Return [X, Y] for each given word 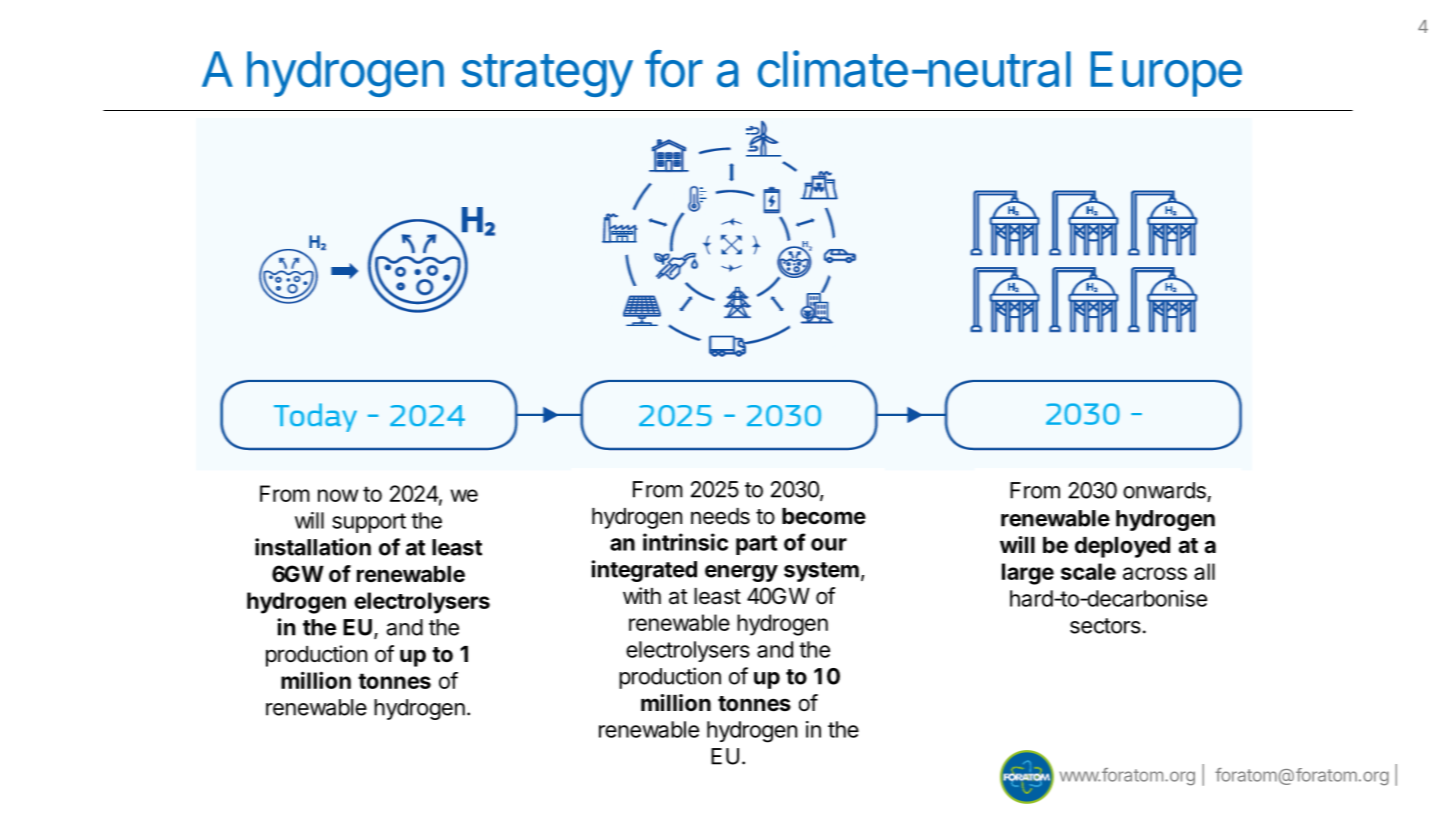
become [824, 516]
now [338, 495]
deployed [1122, 547]
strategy [547, 75]
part [756, 545]
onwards [1164, 490]
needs [720, 516]
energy [741, 573]
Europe [1166, 74]
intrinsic [685, 542]
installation [313, 547]
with [642, 595]
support [369, 523]
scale [1088, 571]
